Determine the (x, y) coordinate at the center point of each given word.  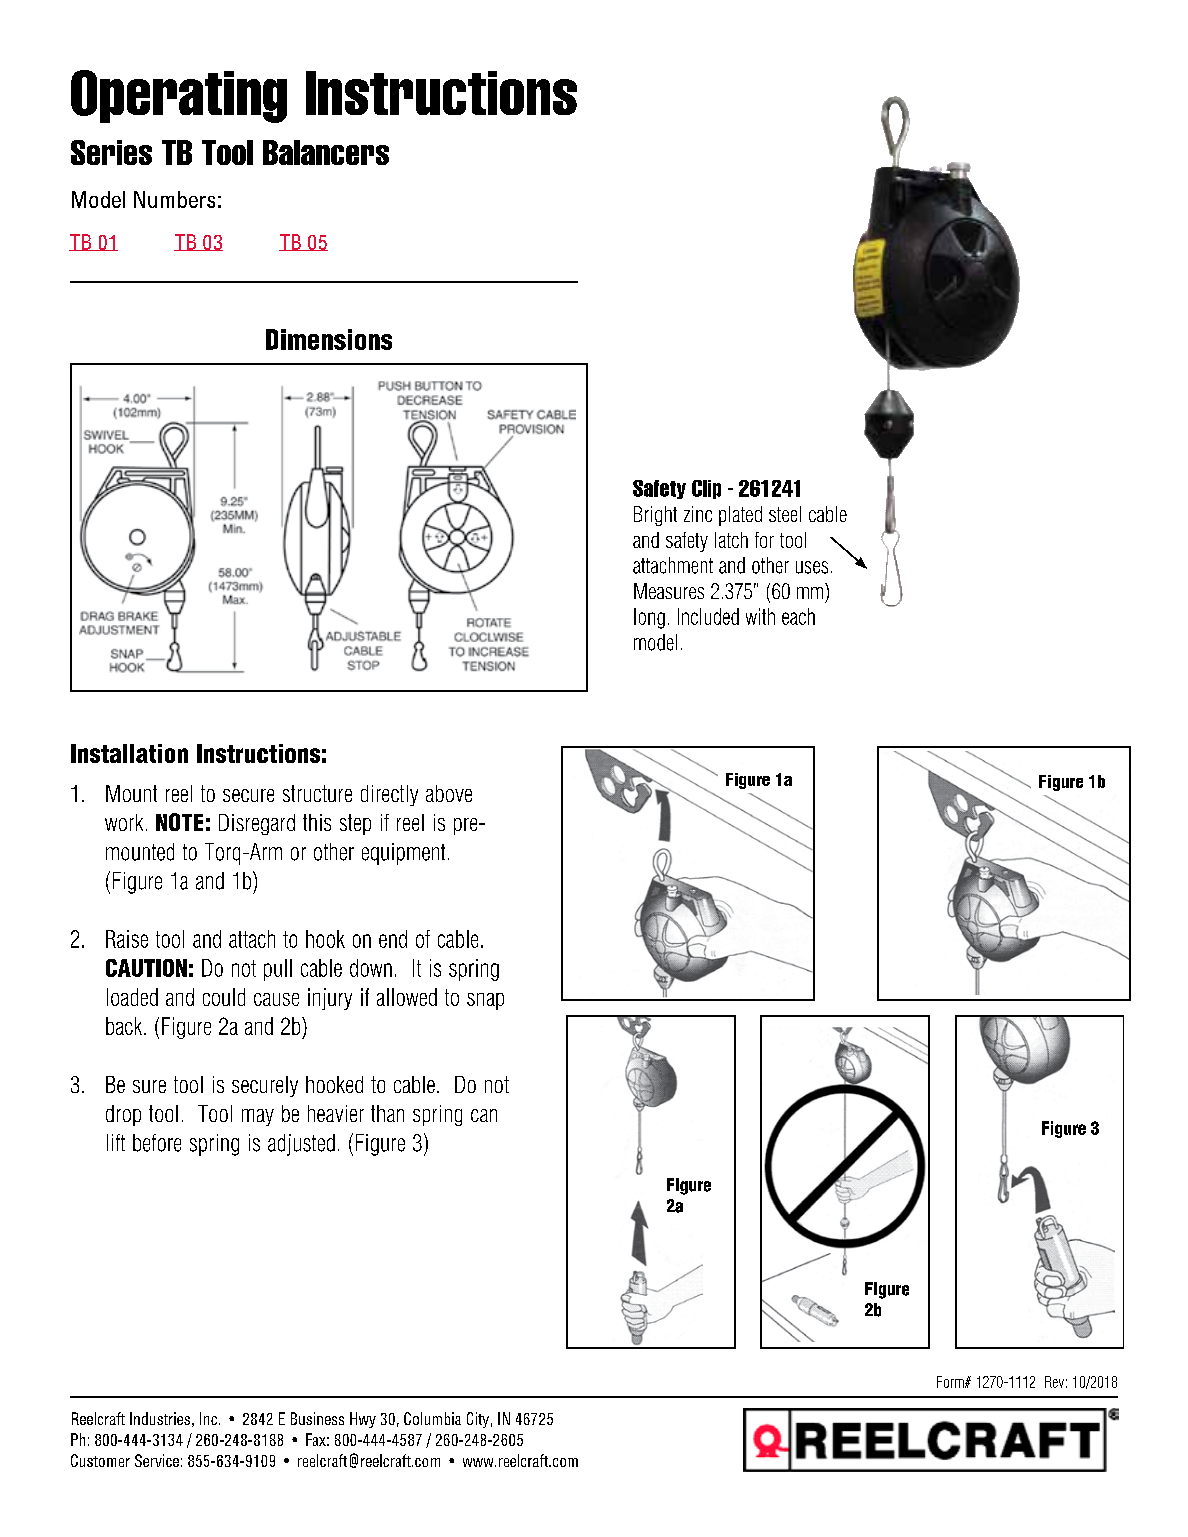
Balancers (326, 152)
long (649, 618)
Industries (160, 1418)
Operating (179, 96)
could (224, 997)
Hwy (363, 1420)
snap (485, 1001)
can (484, 1115)
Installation (129, 753)
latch (731, 540)
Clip (706, 489)
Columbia (432, 1418)
